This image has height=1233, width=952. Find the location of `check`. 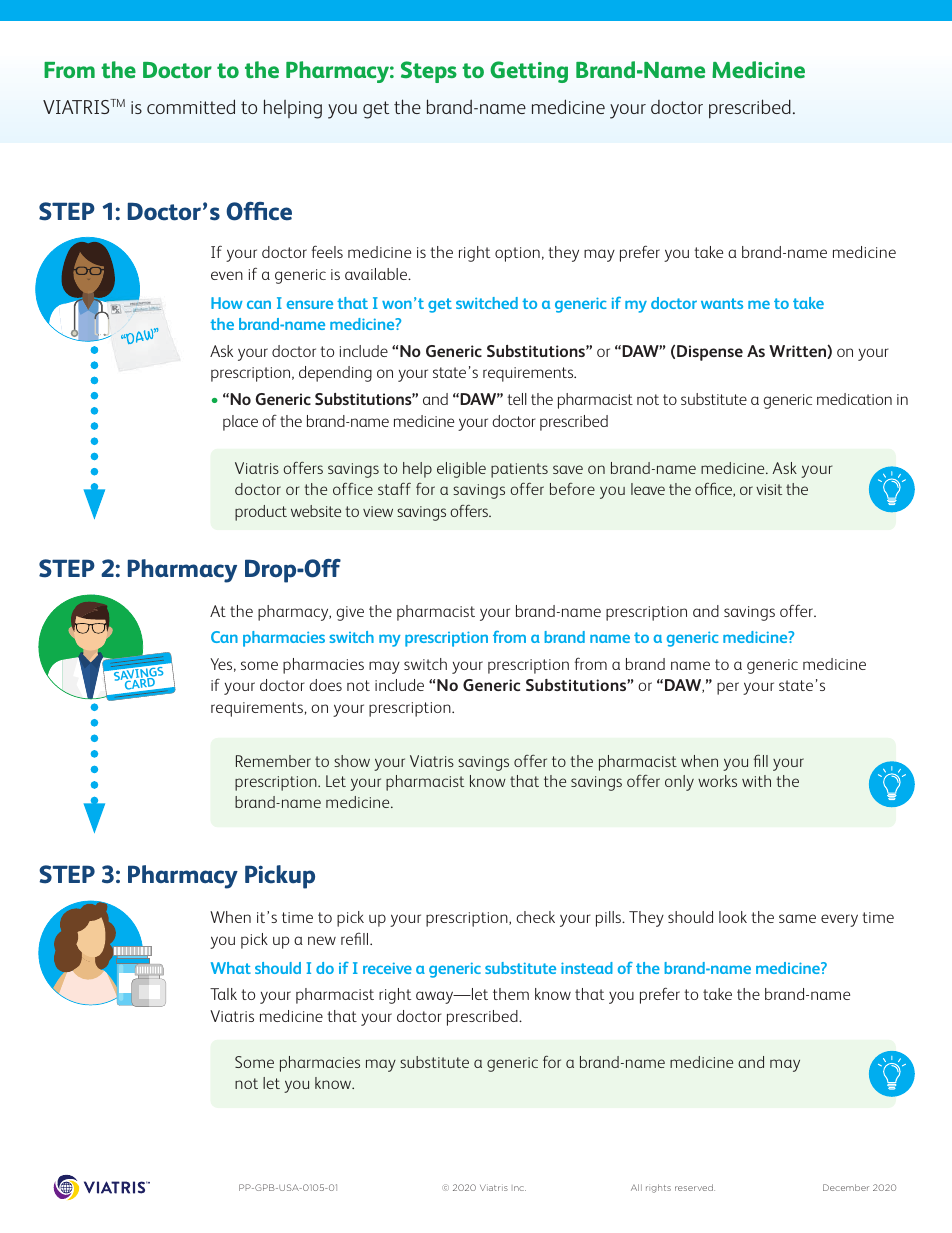

check is located at coordinates (535, 917).
